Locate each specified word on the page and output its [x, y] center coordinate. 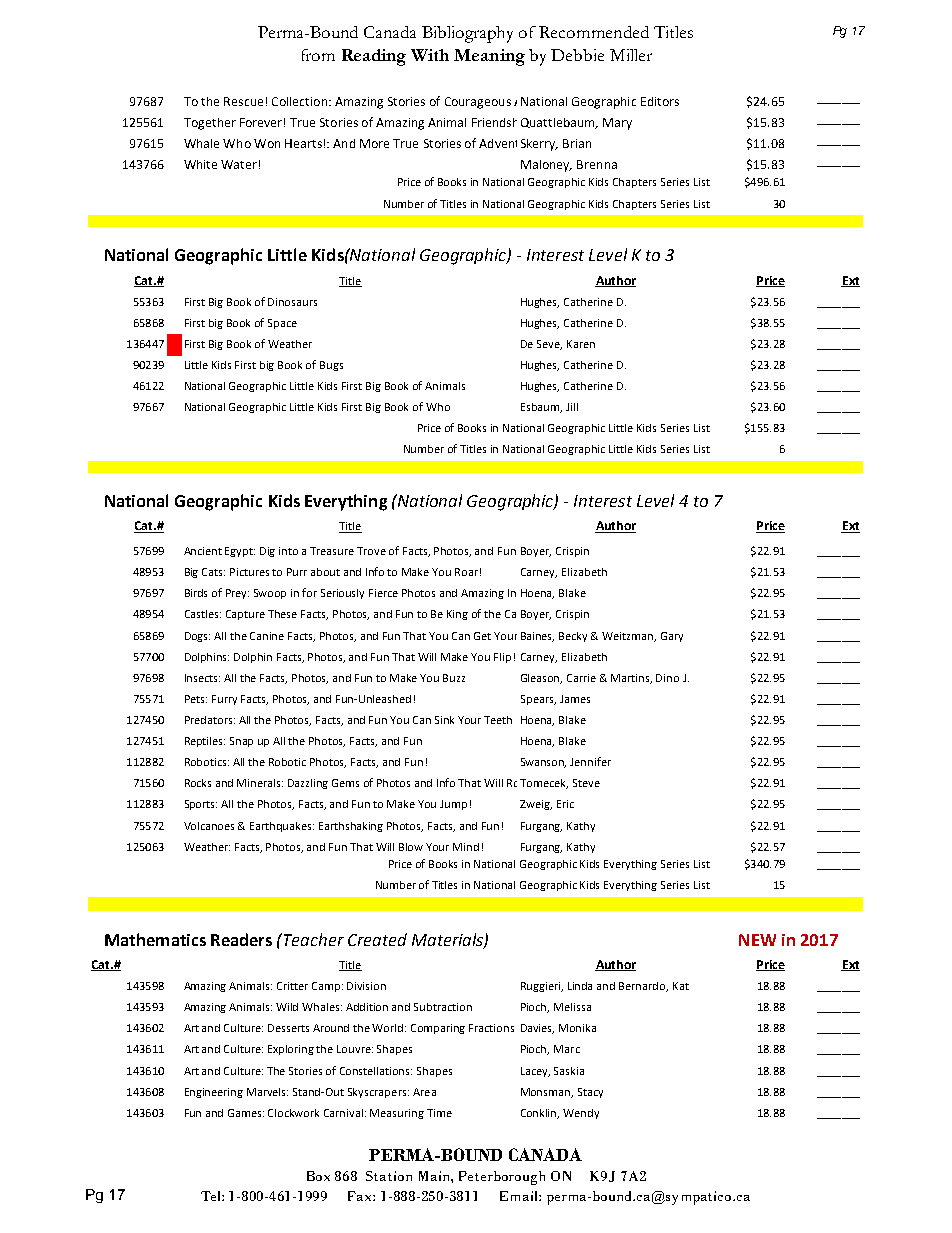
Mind [466, 847]
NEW [757, 940]
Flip [502, 658]
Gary [672, 637]
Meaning [489, 57]
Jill [572, 407]
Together [210, 124]
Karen [581, 344]
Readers [241, 939]
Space [282, 324]
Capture [245, 615]
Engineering [214, 1093]
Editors [660, 101]
